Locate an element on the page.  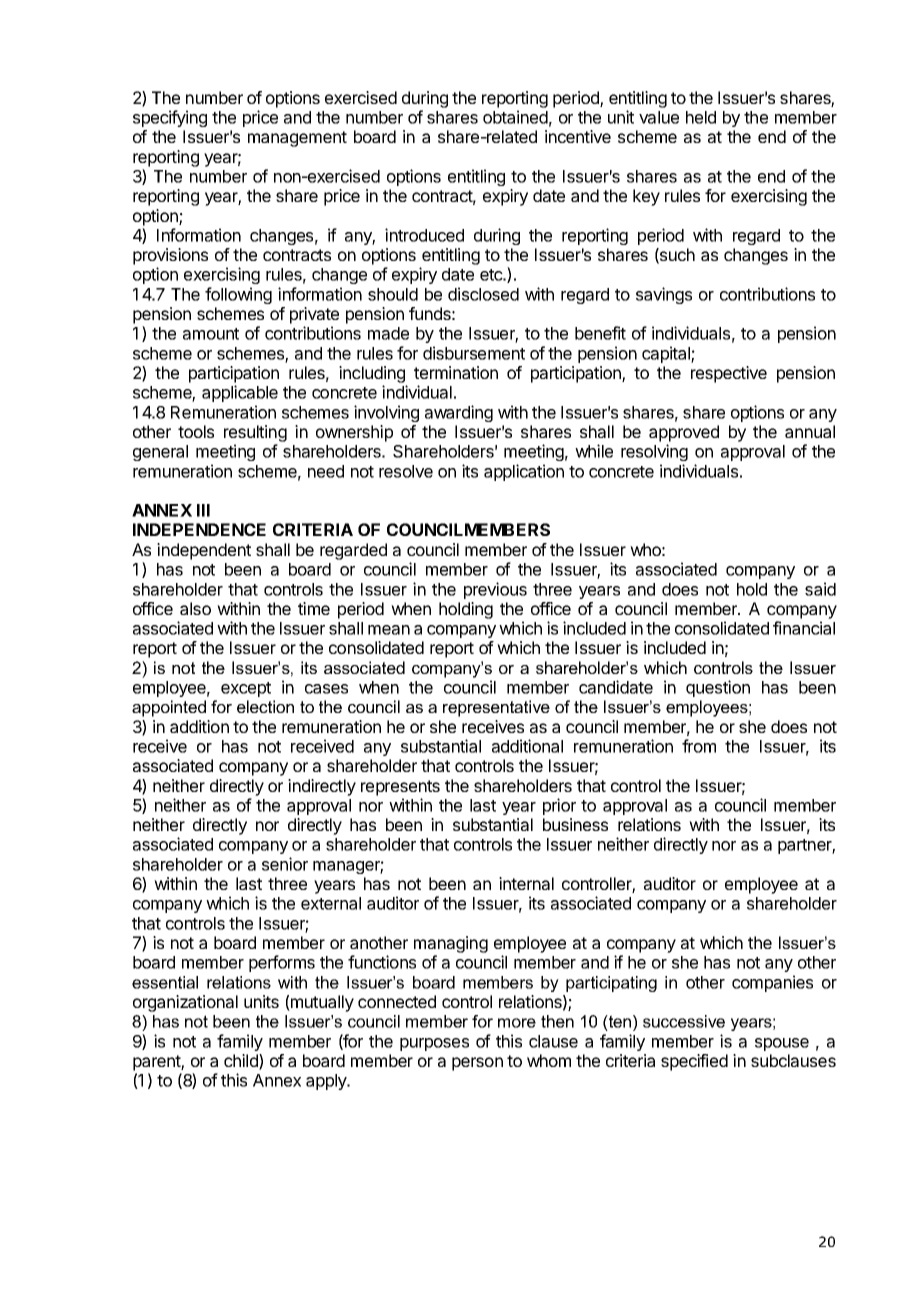
financial is located at coordinates (804, 628).
